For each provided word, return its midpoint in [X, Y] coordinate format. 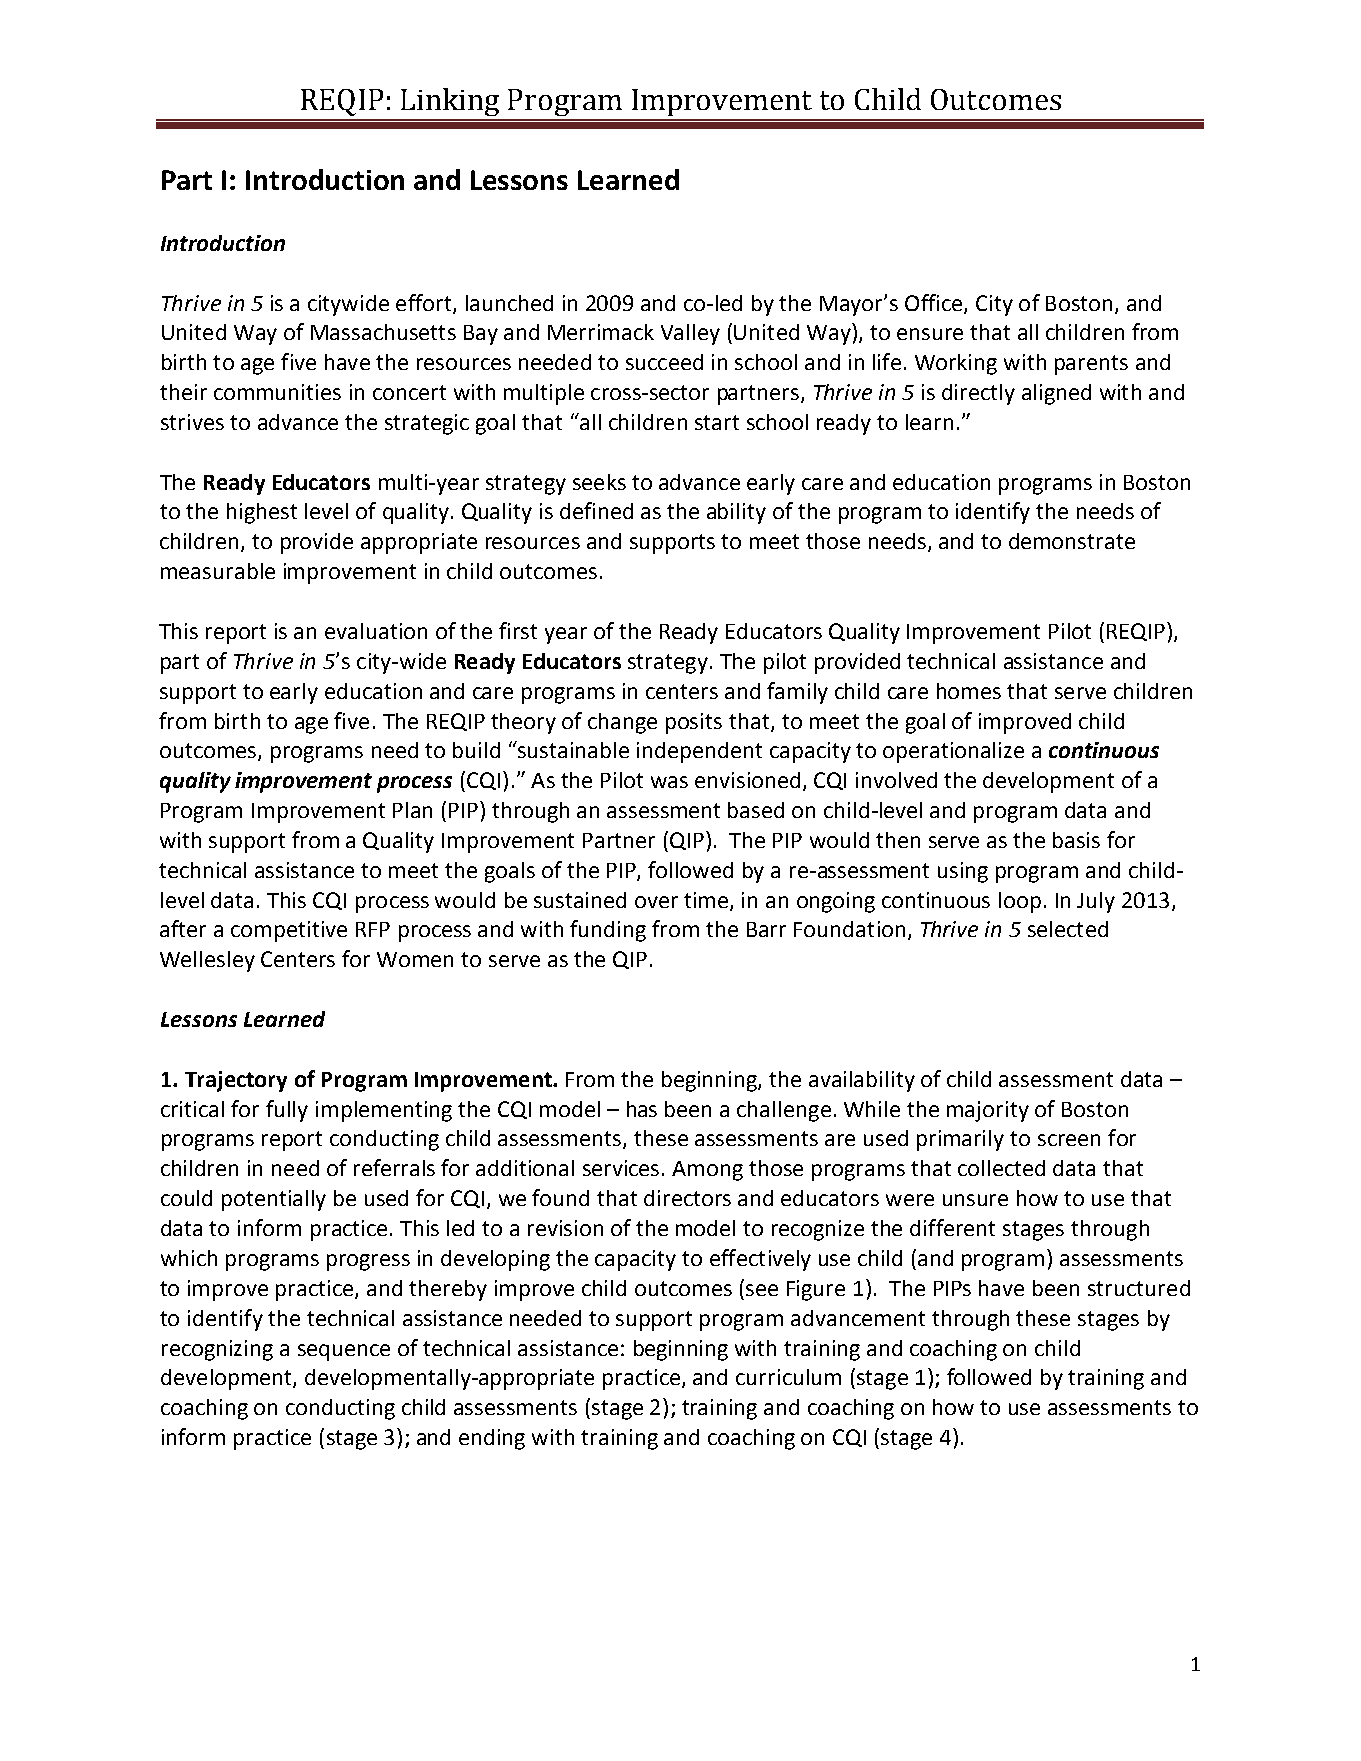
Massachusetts [383, 332]
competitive [289, 931]
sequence [344, 1352]
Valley [690, 334]
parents [1091, 365]
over [656, 902]
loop [1020, 902]
